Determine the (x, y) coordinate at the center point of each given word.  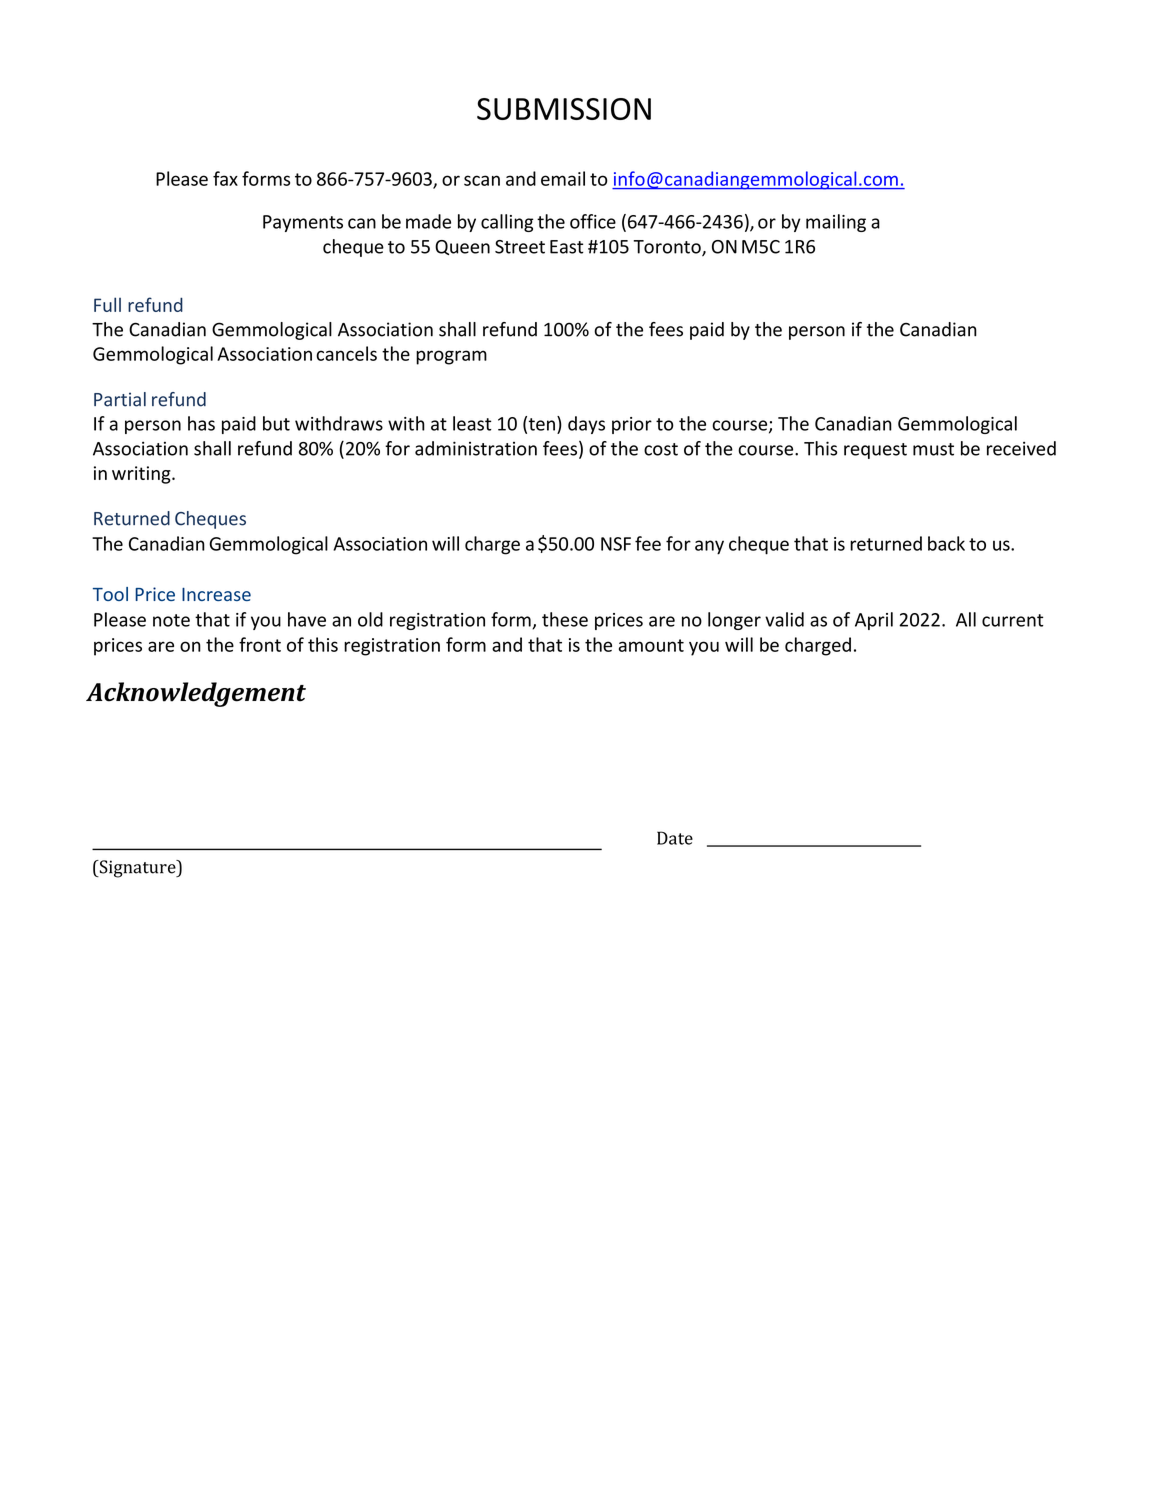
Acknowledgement (196, 694)
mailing (836, 223)
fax (225, 178)
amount (651, 645)
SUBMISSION (564, 109)
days (586, 425)
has (201, 423)
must (933, 449)
